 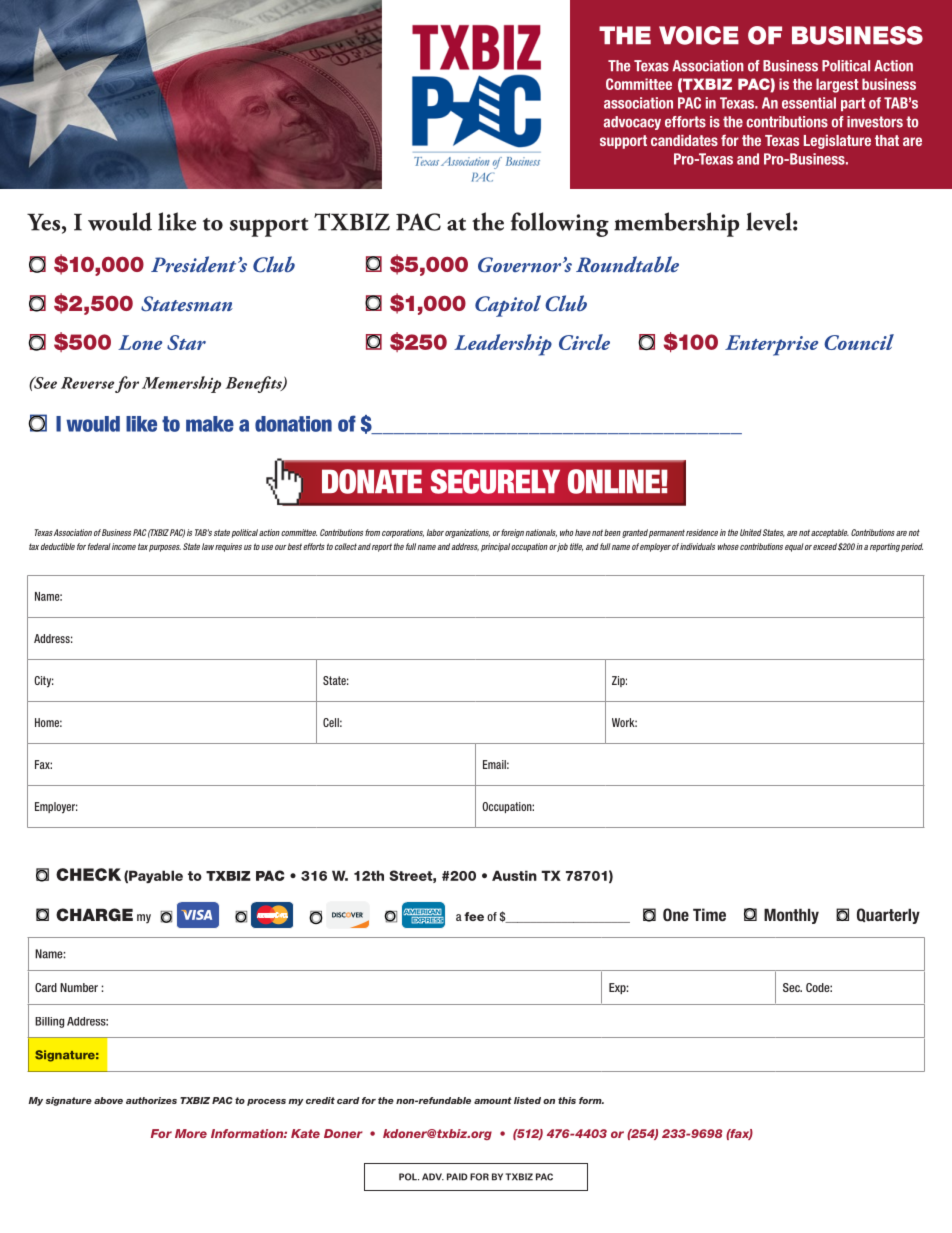 What do you see at coordinates (791, 916) in the screenshot?
I see `Monthly` at bounding box center [791, 916].
